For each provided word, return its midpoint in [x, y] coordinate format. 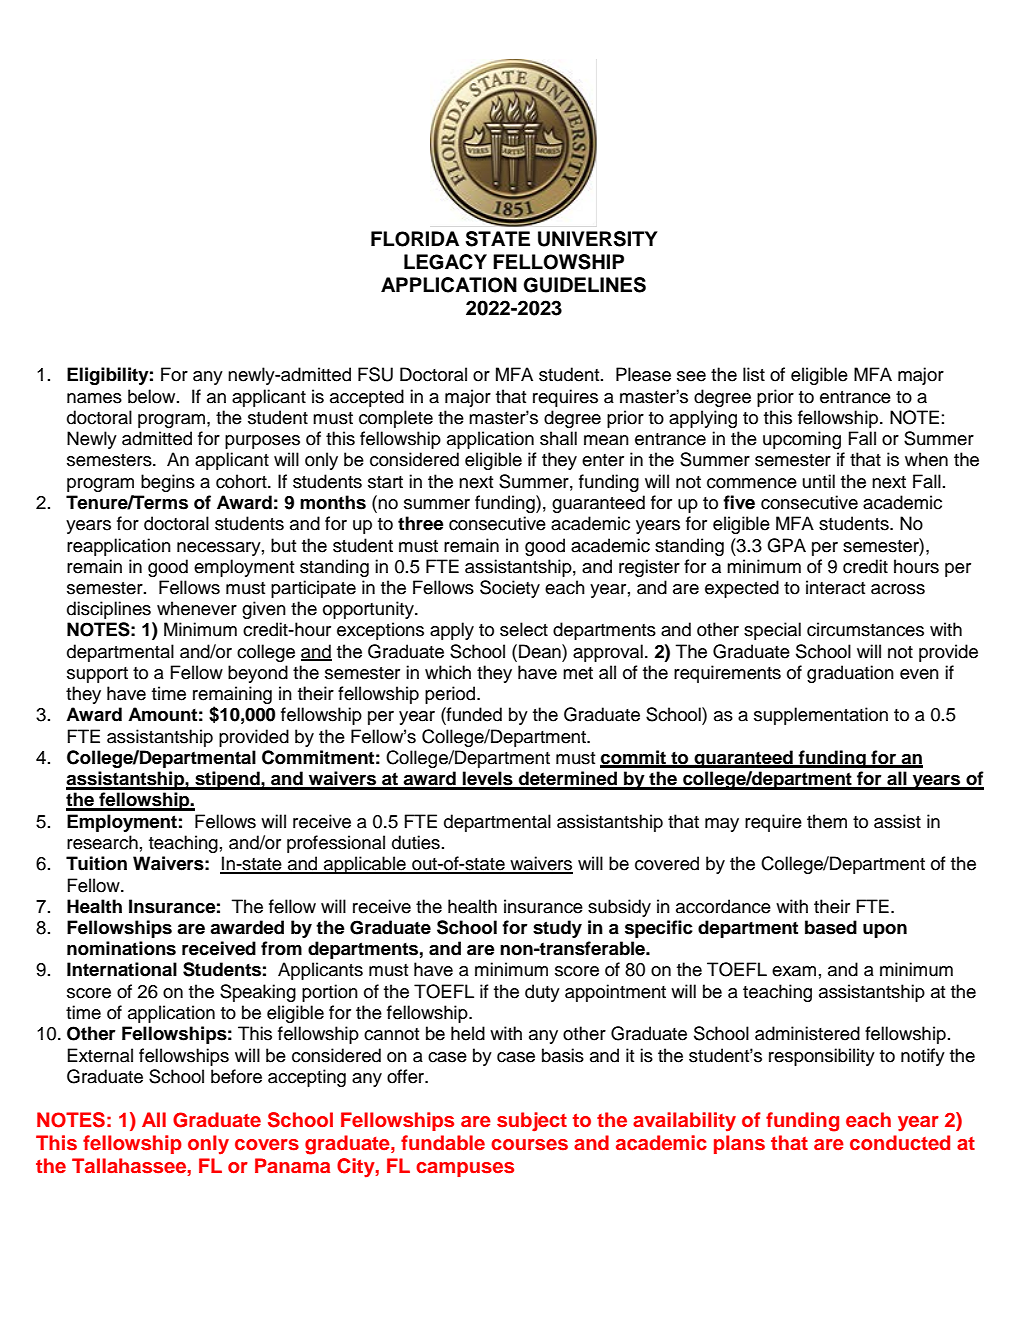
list [754, 374]
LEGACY [445, 262]
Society [510, 589]
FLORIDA [415, 239]
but [283, 545]
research [102, 842]
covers [267, 1145]
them [827, 821]
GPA [786, 545]
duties [416, 842]
